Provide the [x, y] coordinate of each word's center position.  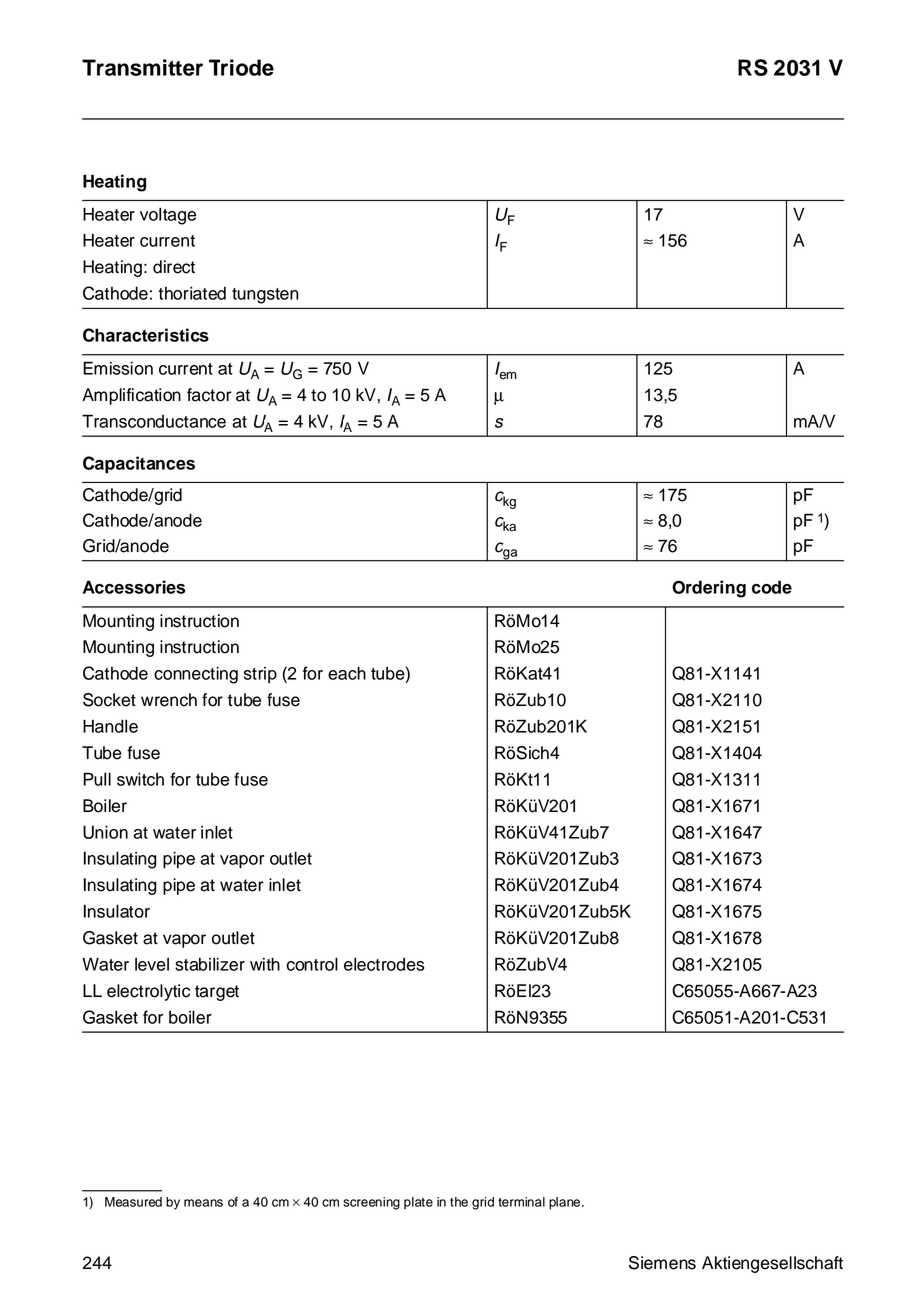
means [203, 1203]
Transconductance [154, 421]
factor [209, 395]
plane [566, 1203]
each [347, 673]
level [152, 964]
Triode [241, 67]
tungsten [265, 296]
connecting [196, 675]
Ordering [709, 589]
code [772, 587]
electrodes [384, 964]
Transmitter [142, 67]
